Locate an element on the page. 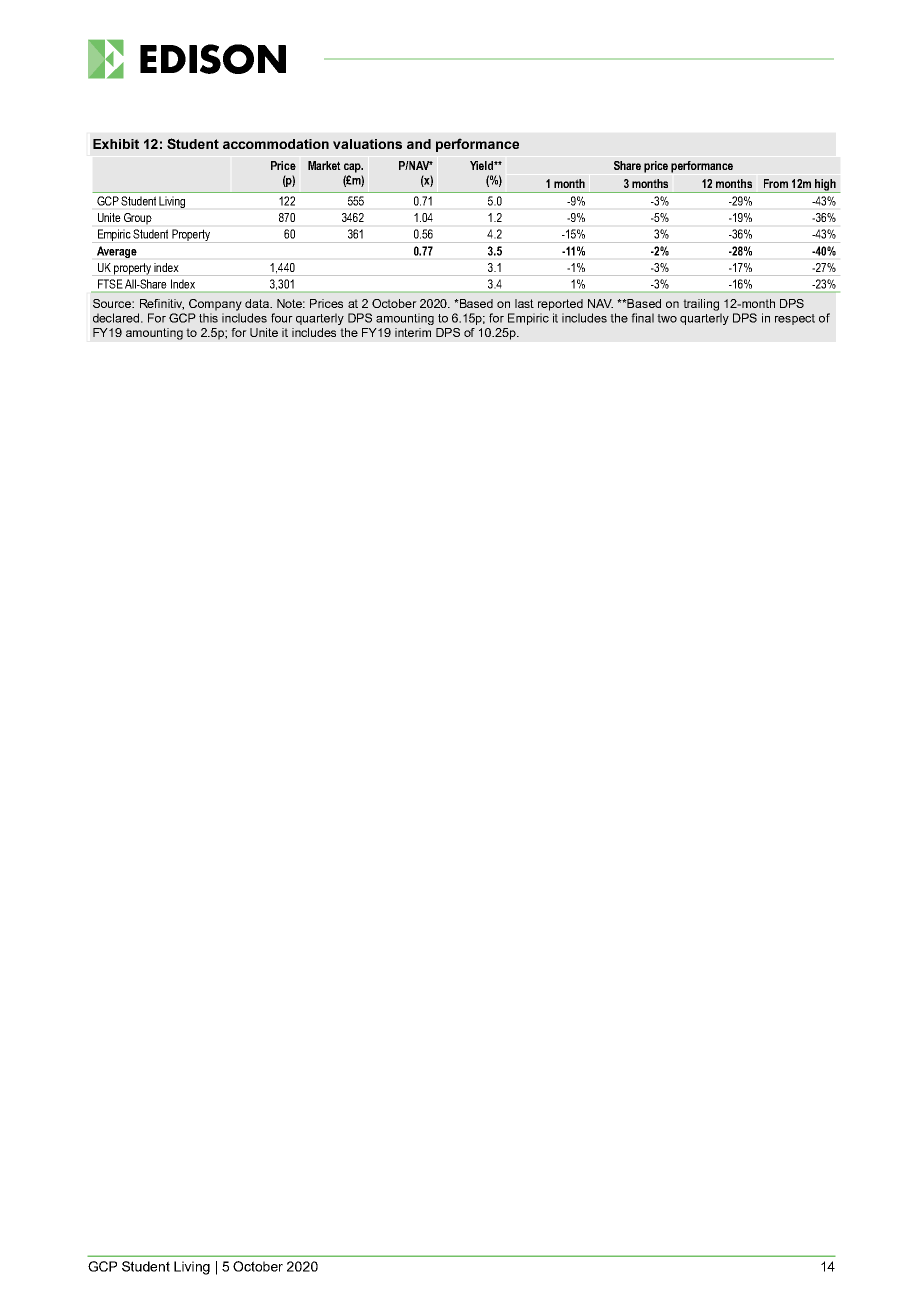  interim is located at coordinates (413, 332).
